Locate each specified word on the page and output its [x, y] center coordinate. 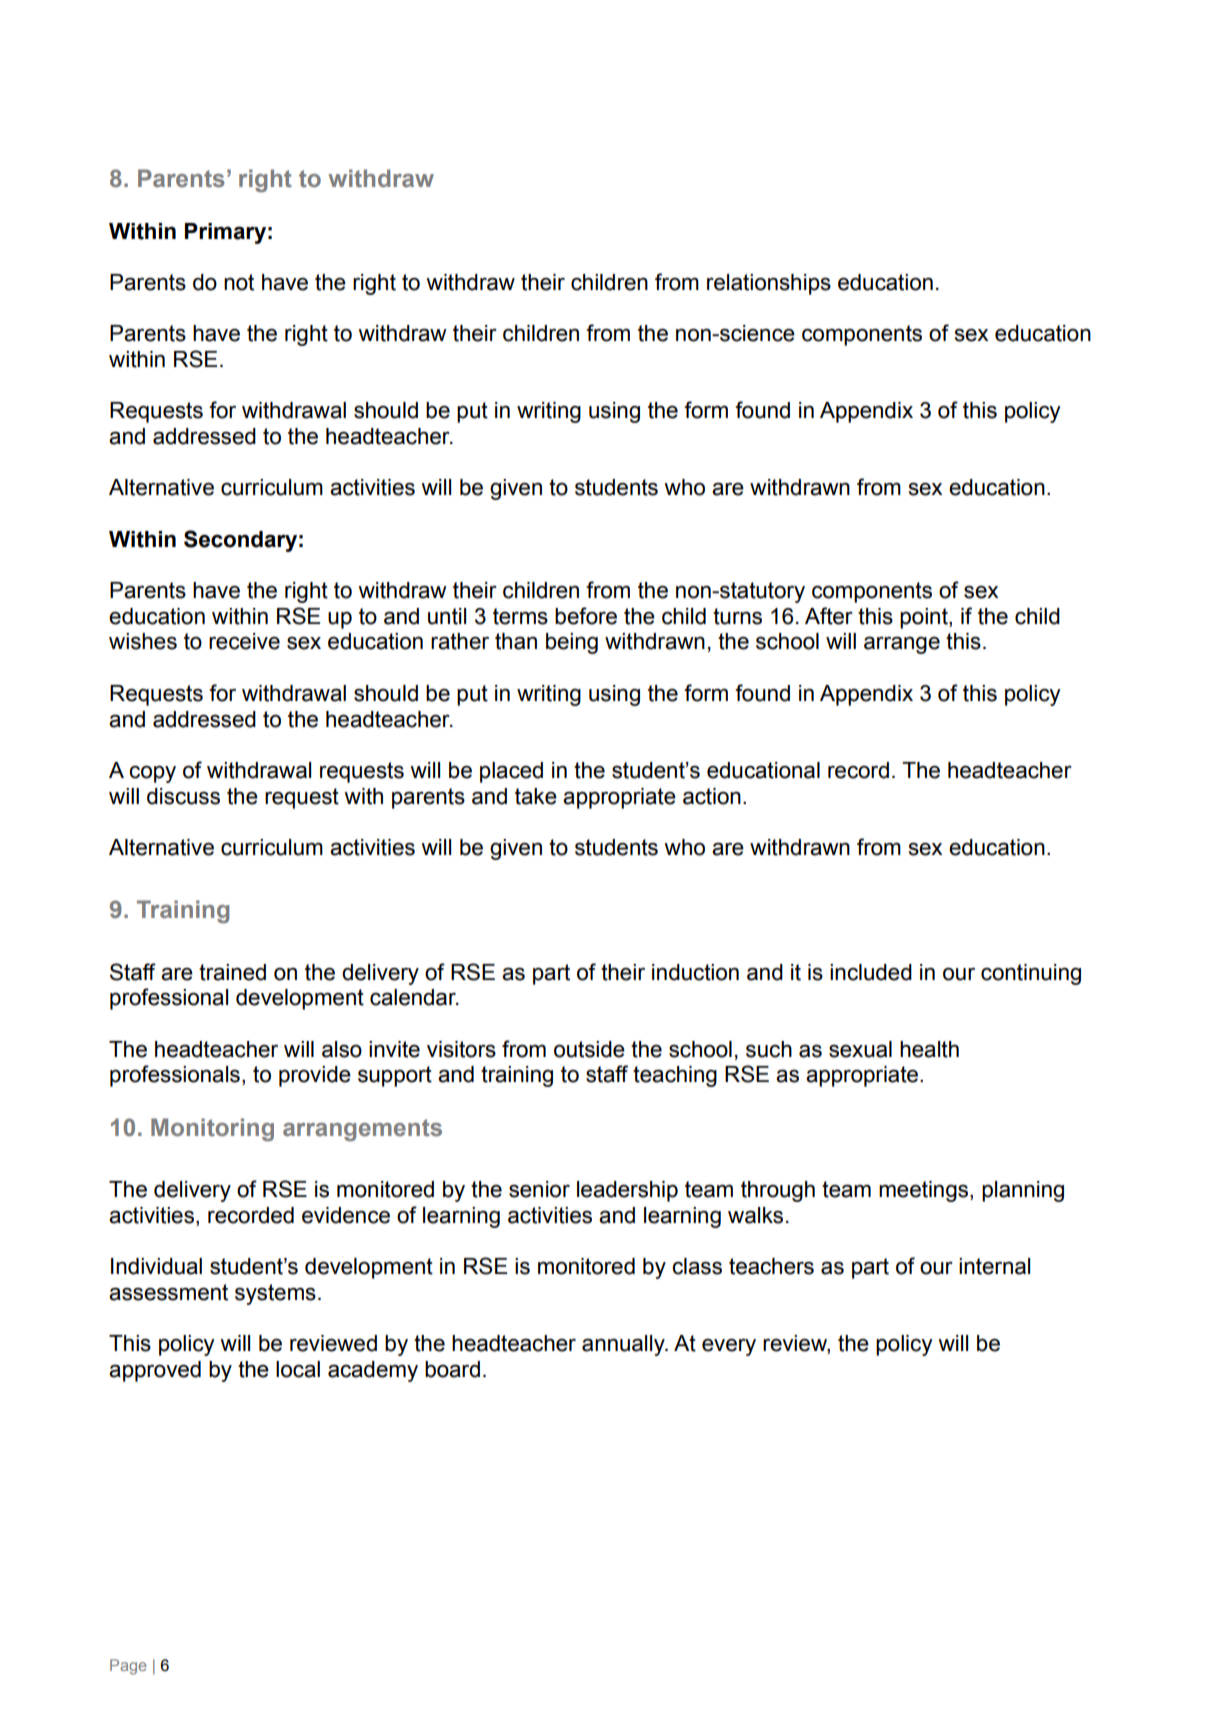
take [536, 796]
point [925, 618]
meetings [925, 1191]
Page [128, 1667]
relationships [769, 284]
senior [539, 1189]
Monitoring [212, 1129]
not [239, 282]
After [829, 616]
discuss [183, 796]
